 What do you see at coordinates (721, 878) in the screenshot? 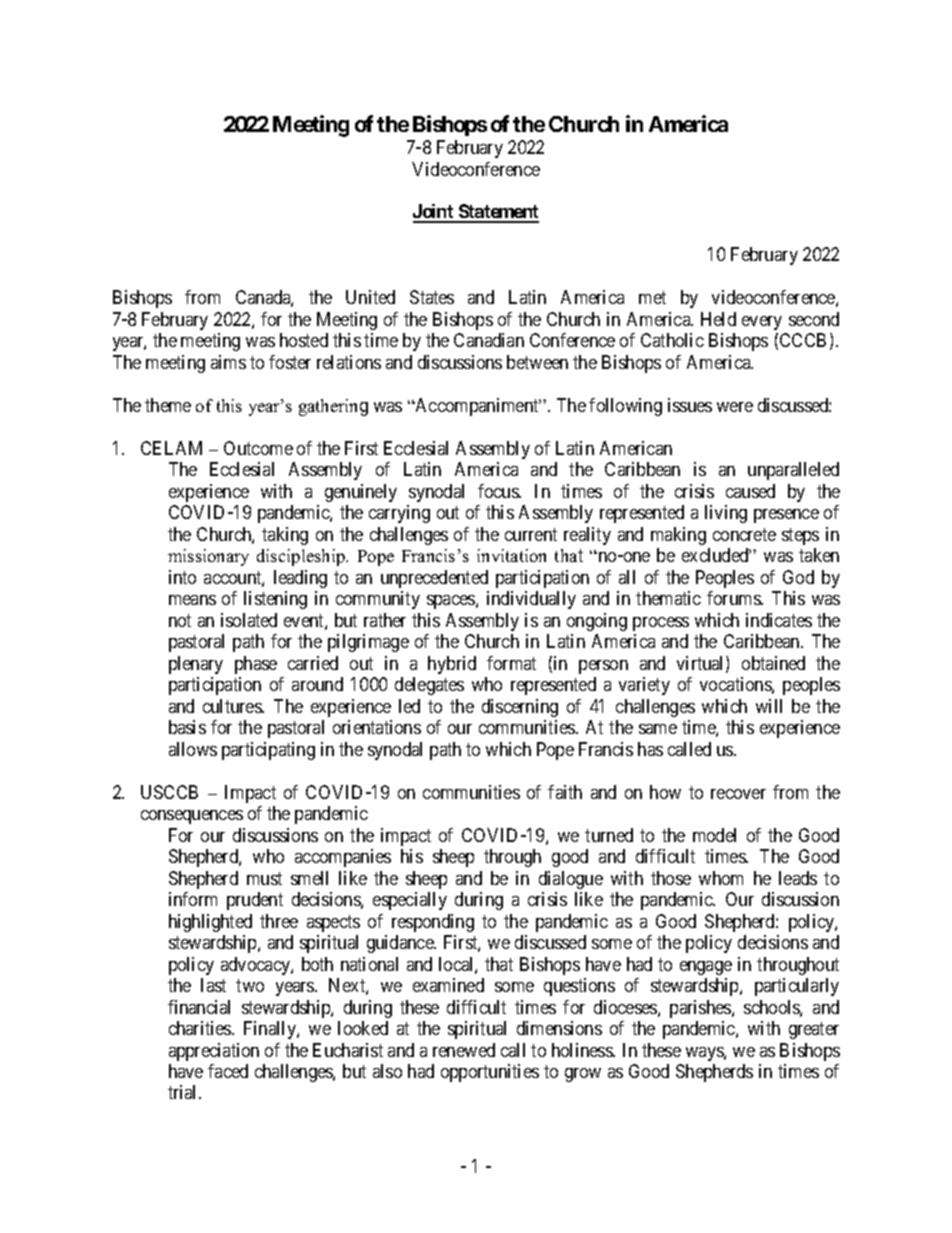
I see `whom` at bounding box center [721, 878].
